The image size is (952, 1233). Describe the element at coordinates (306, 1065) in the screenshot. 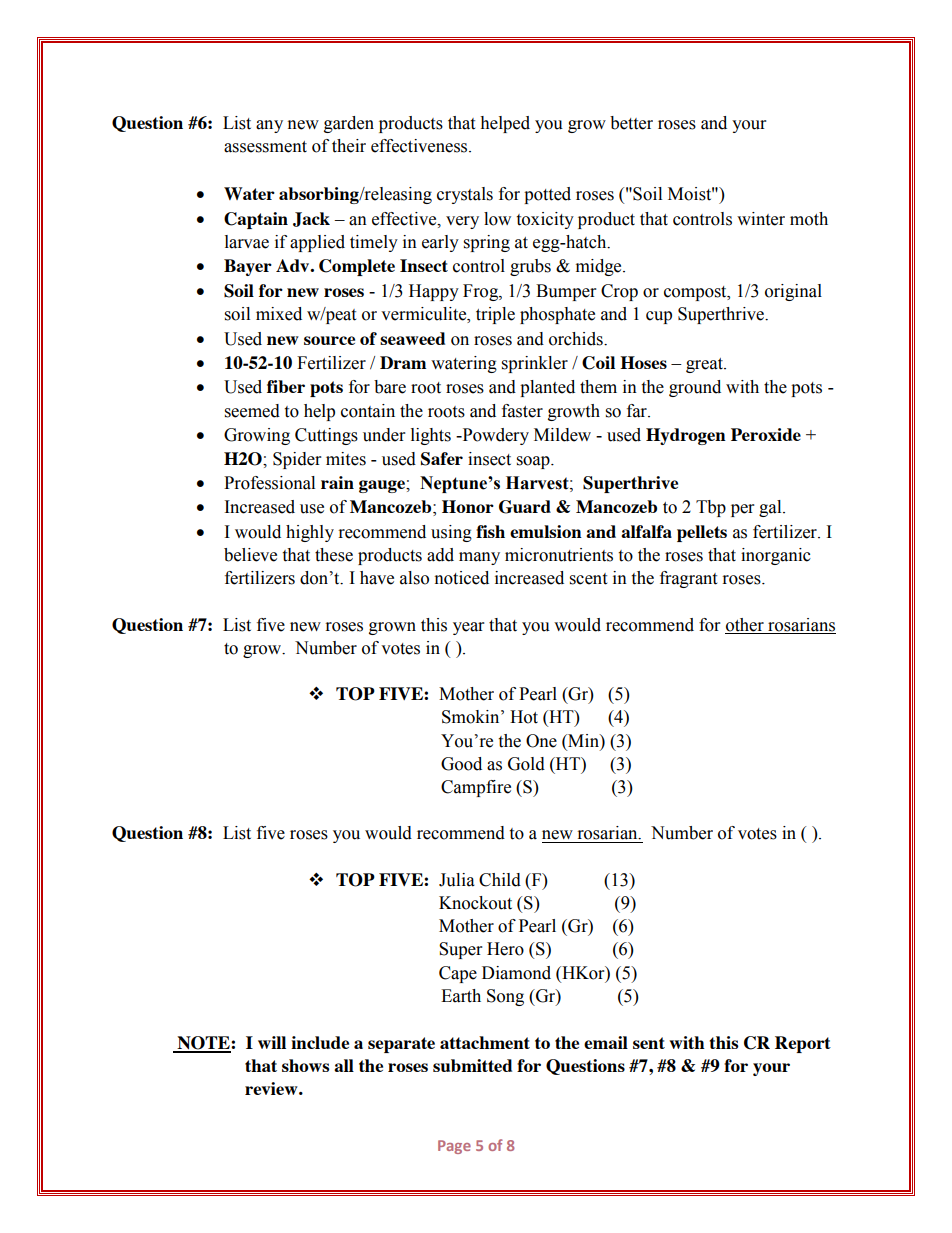

I see `shows` at that location.
